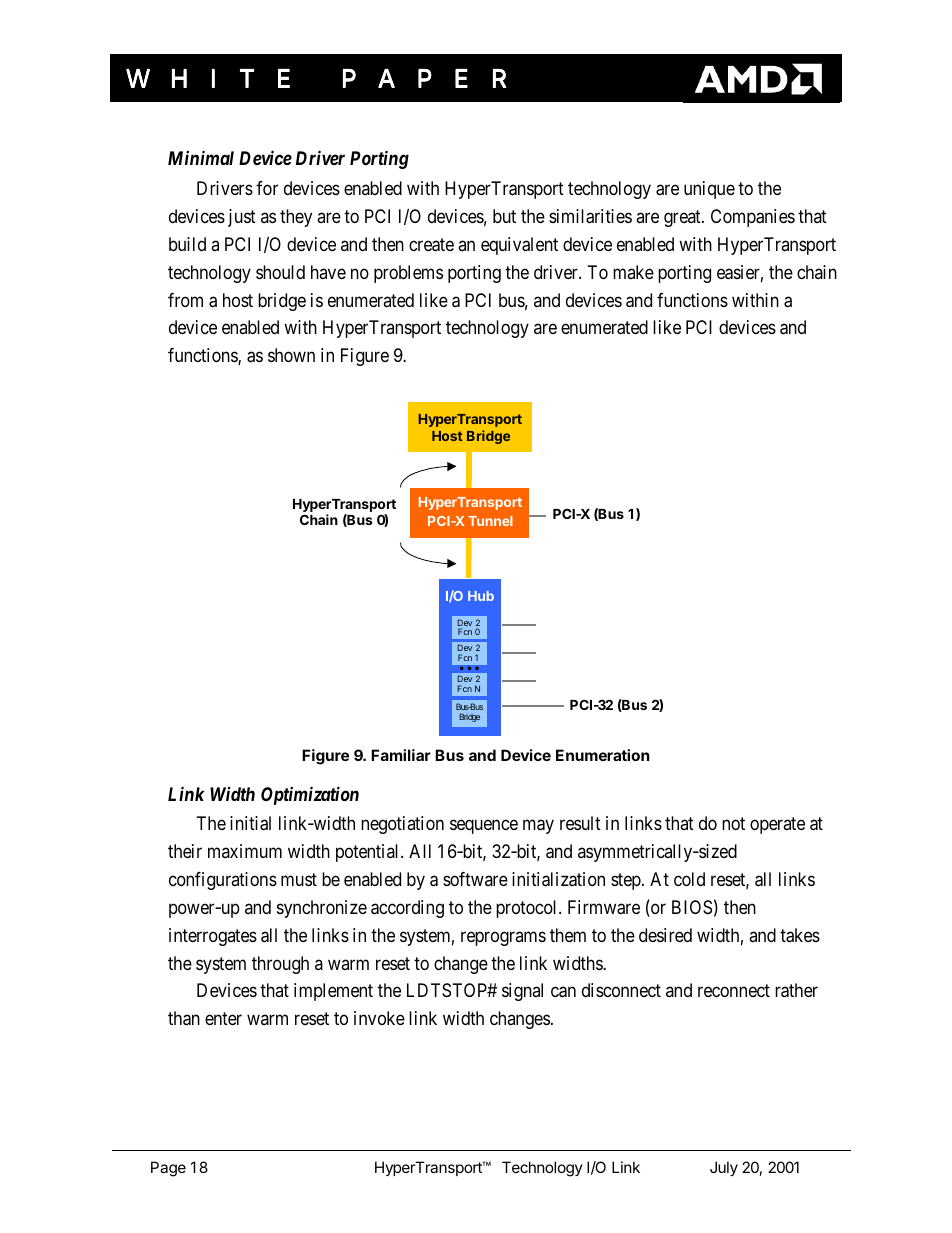  What do you see at coordinates (481, 596) in the document?
I see `Hub` at bounding box center [481, 596].
